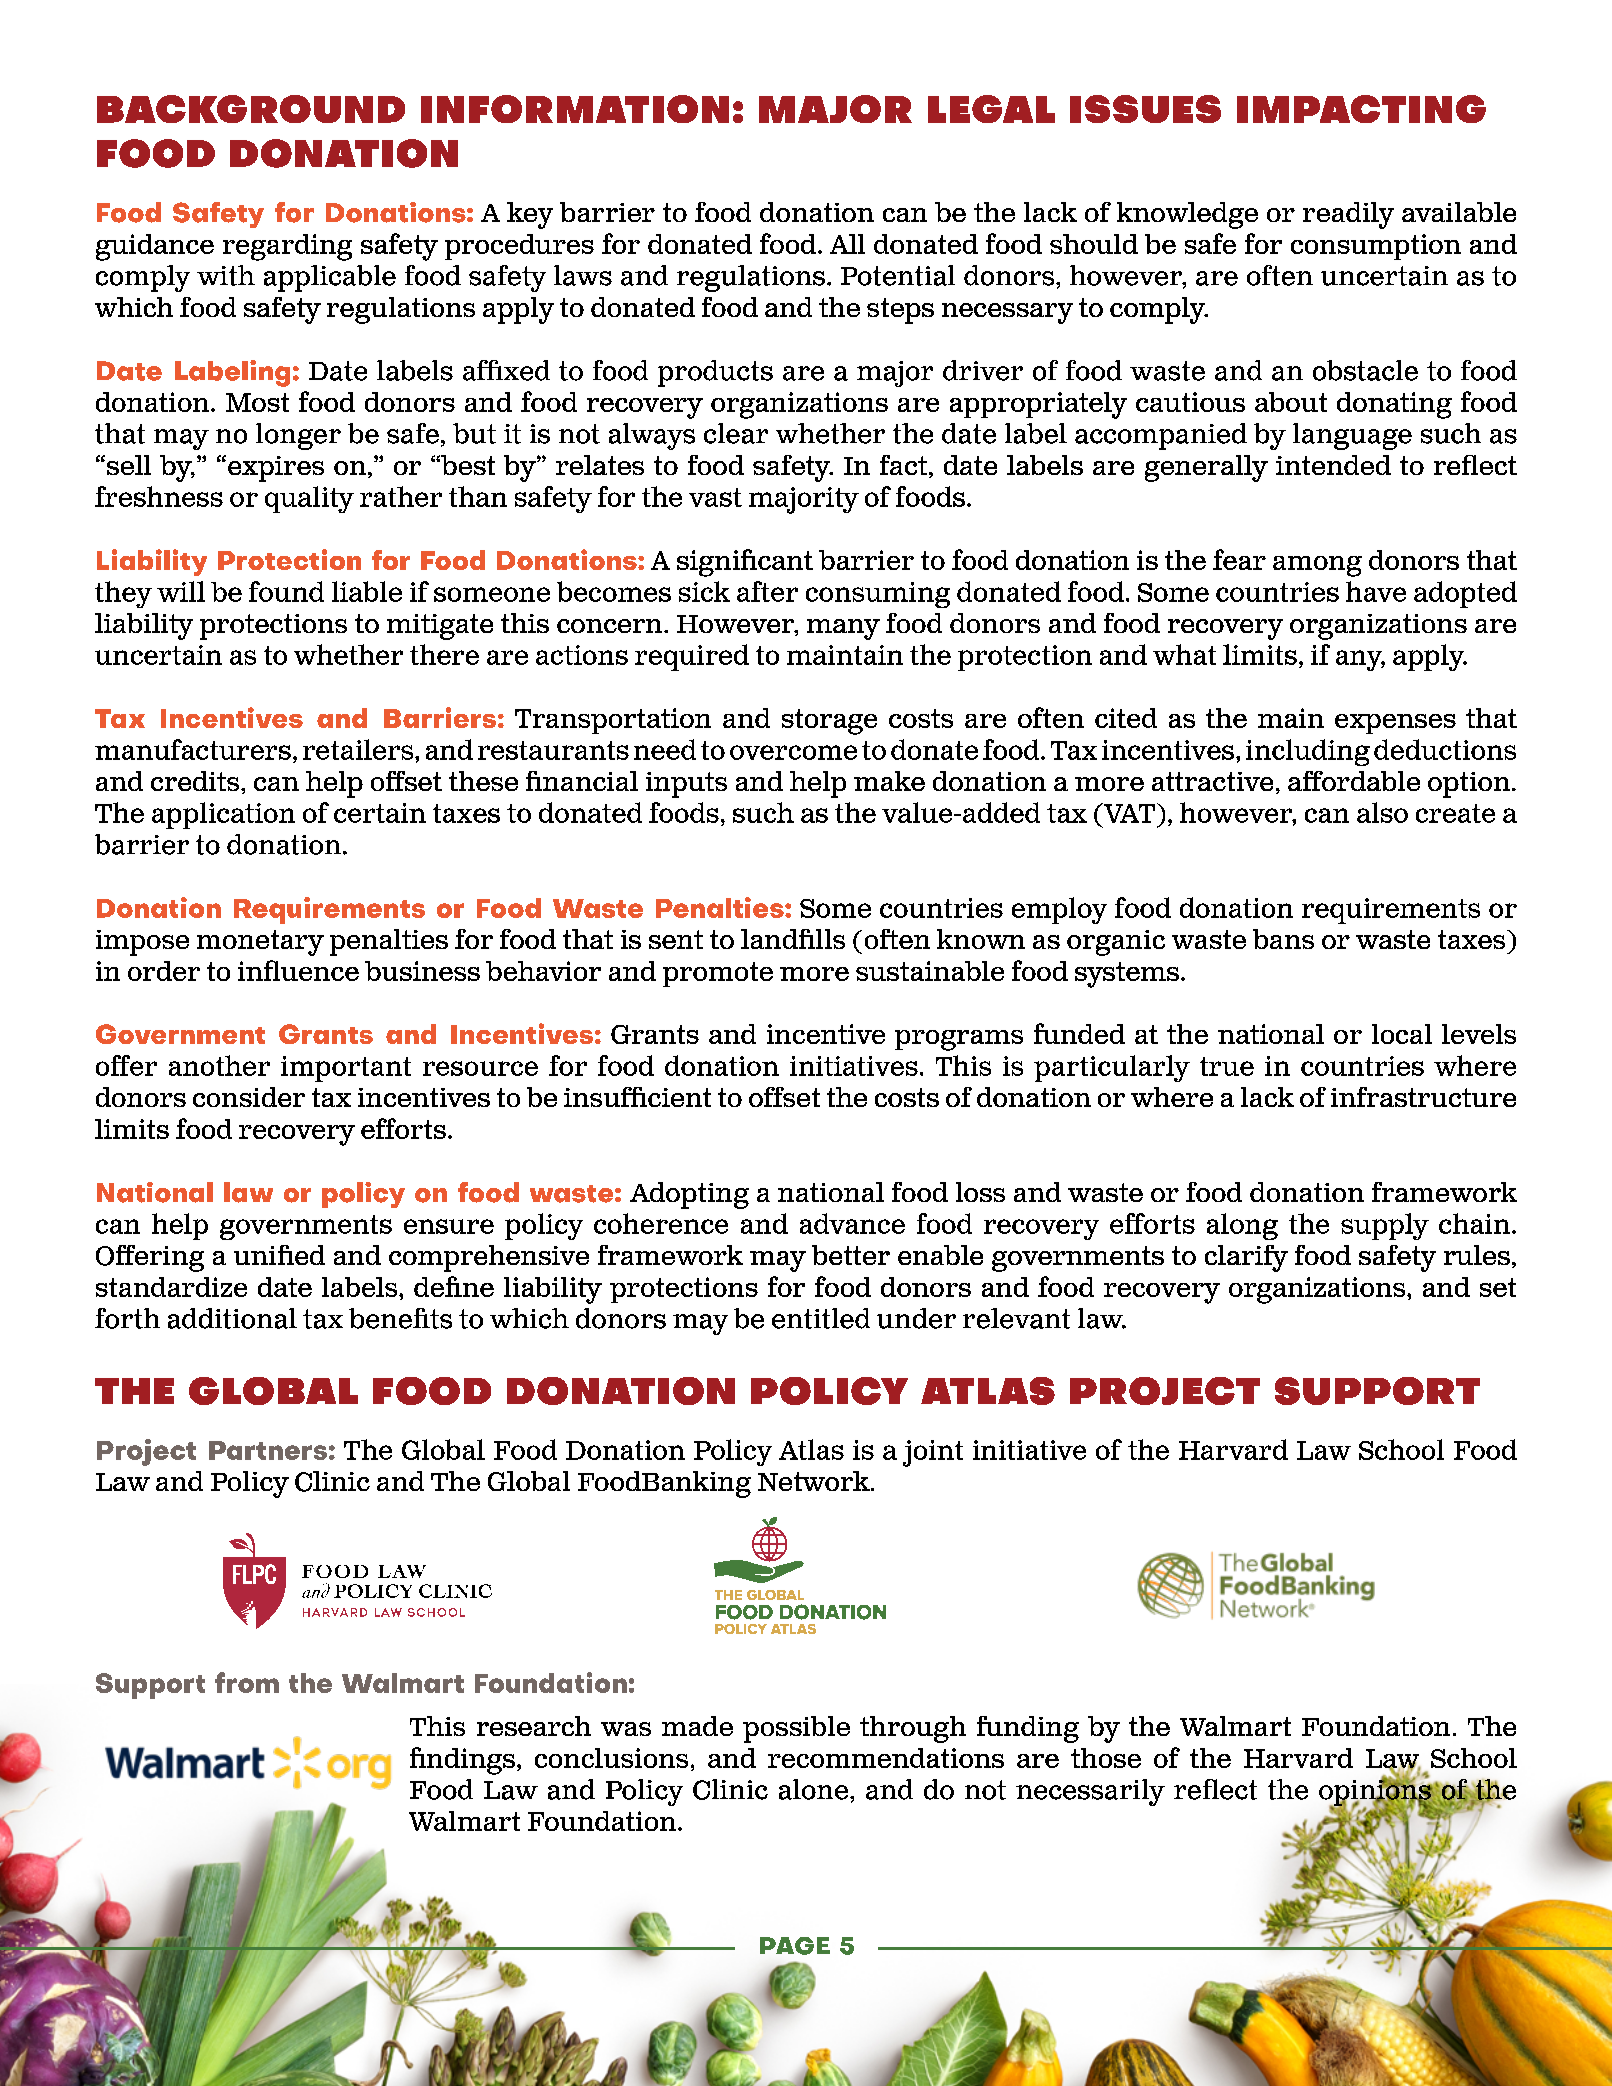 Image resolution: width=1612 pixels, height=2086 pixels. Describe the element at coordinates (793, 752) in the screenshot. I see `overcome` at that location.
